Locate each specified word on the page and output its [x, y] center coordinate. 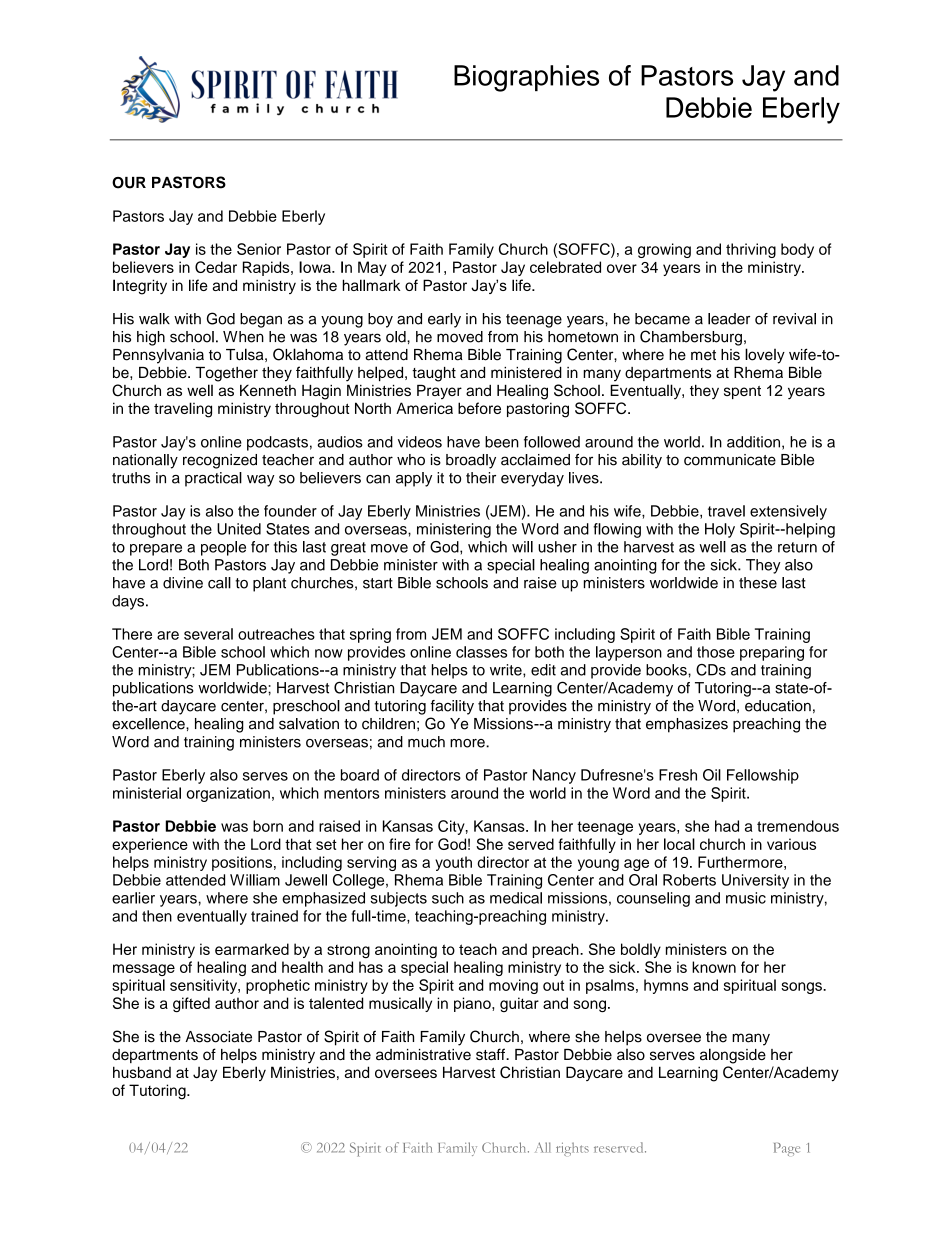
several [208, 634]
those [716, 652]
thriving [751, 250]
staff [491, 1054]
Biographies [526, 78]
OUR [129, 183]
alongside [733, 1056]
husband [142, 1072]
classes [481, 652]
